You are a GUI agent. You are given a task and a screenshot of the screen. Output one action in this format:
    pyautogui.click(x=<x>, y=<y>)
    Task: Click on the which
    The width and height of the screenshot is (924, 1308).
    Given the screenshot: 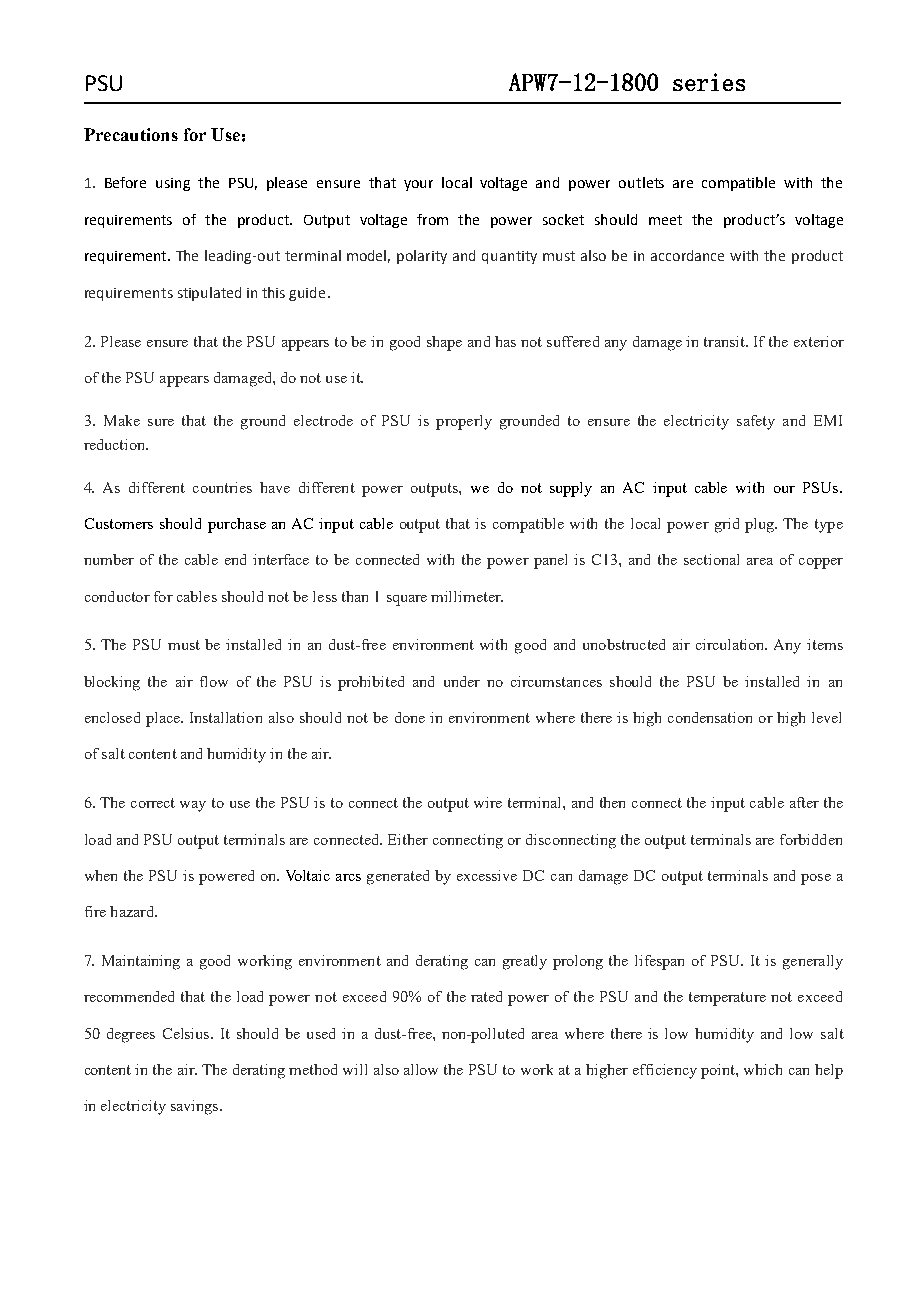 What is the action you would take?
    pyautogui.click(x=763, y=1069)
